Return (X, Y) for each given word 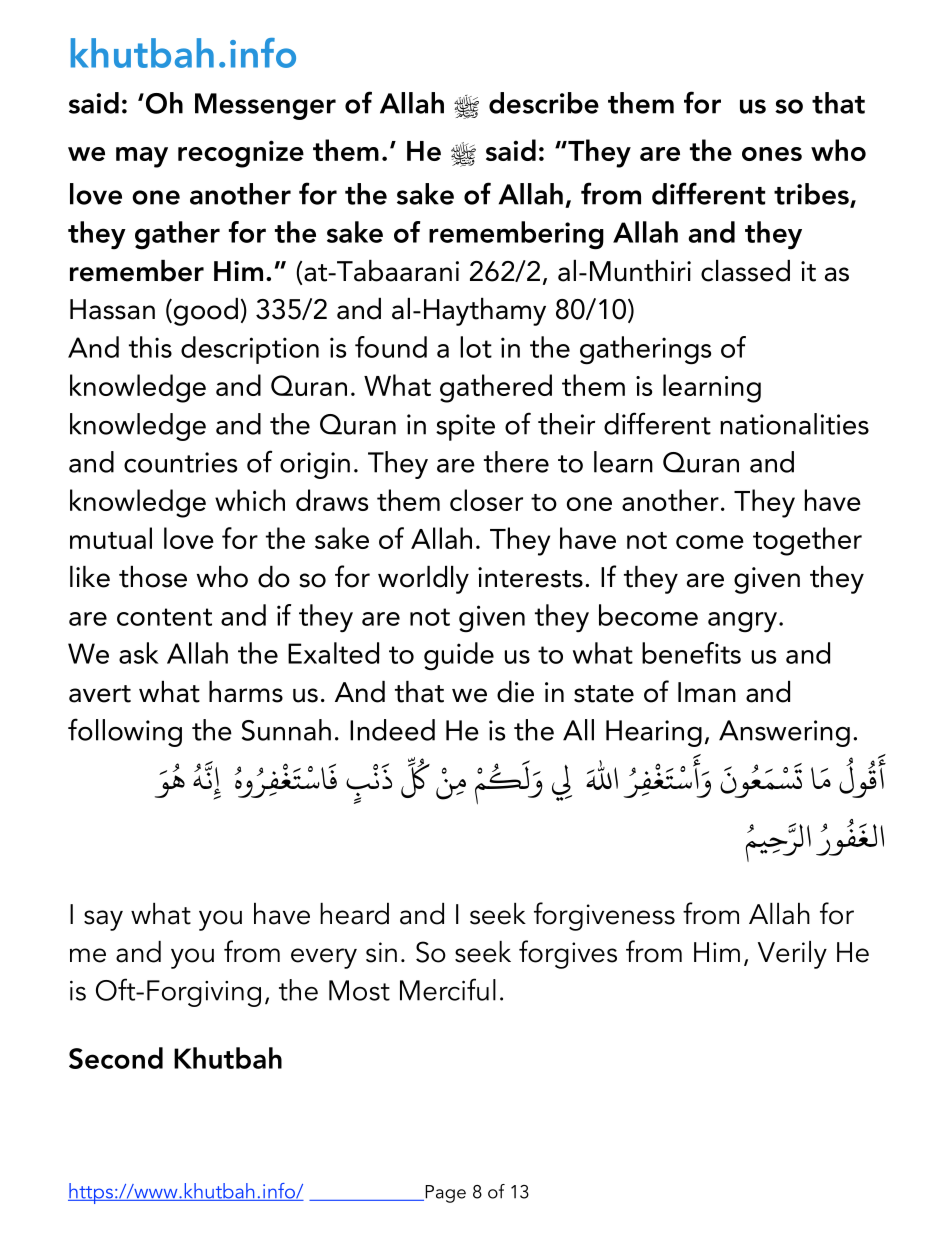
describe (544, 103)
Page (444, 1194)
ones (772, 154)
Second (116, 1058)
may (142, 157)
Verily (792, 955)
